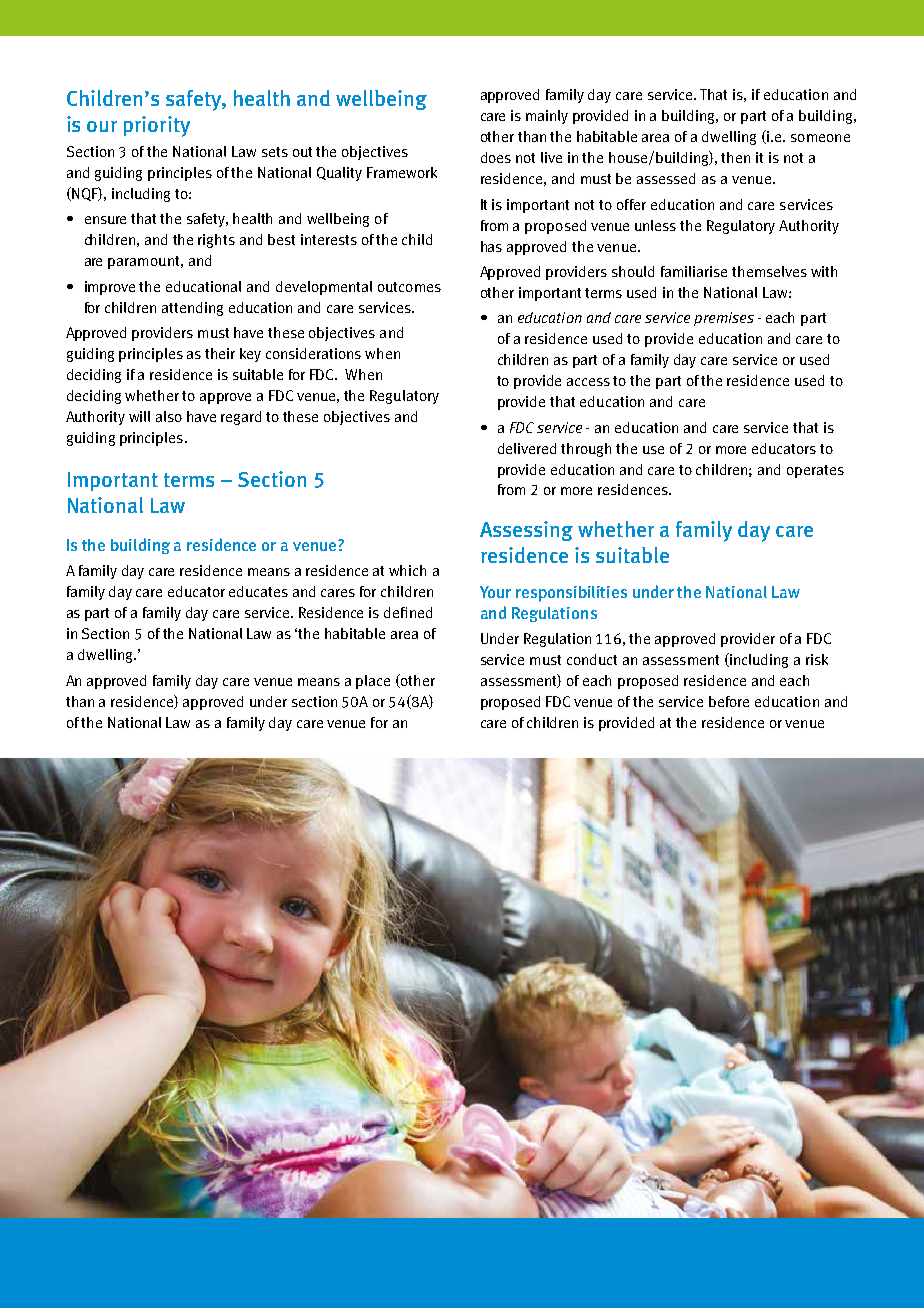 Image resolution: width=924 pixels, height=1308 pixels. Describe the element at coordinates (592, 659) in the document. I see `conduct` at that location.
